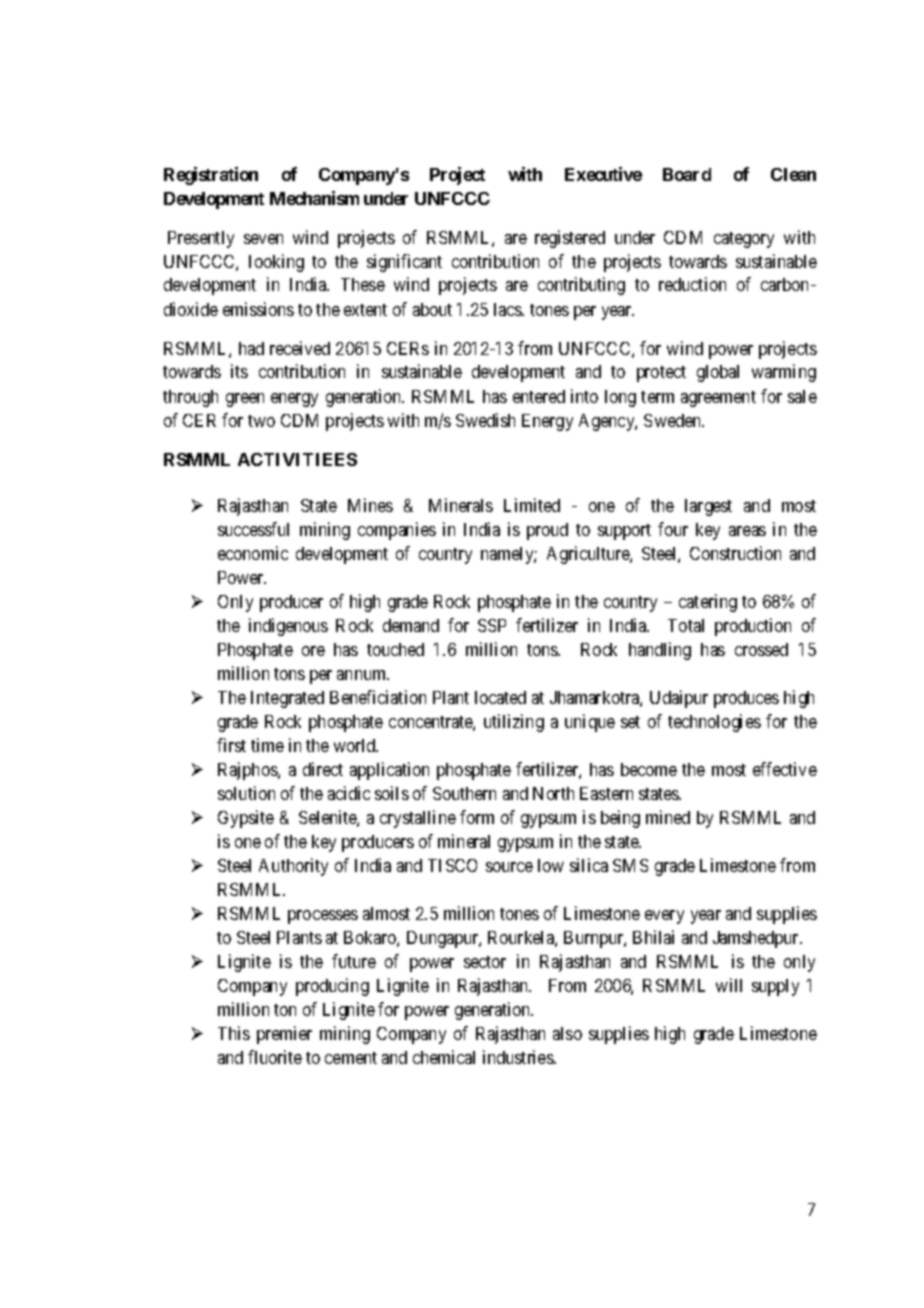 This screenshot has height=1308, width=924. Describe the element at coordinates (492, 625) in the screenshot. I see `SSP` at that location.
